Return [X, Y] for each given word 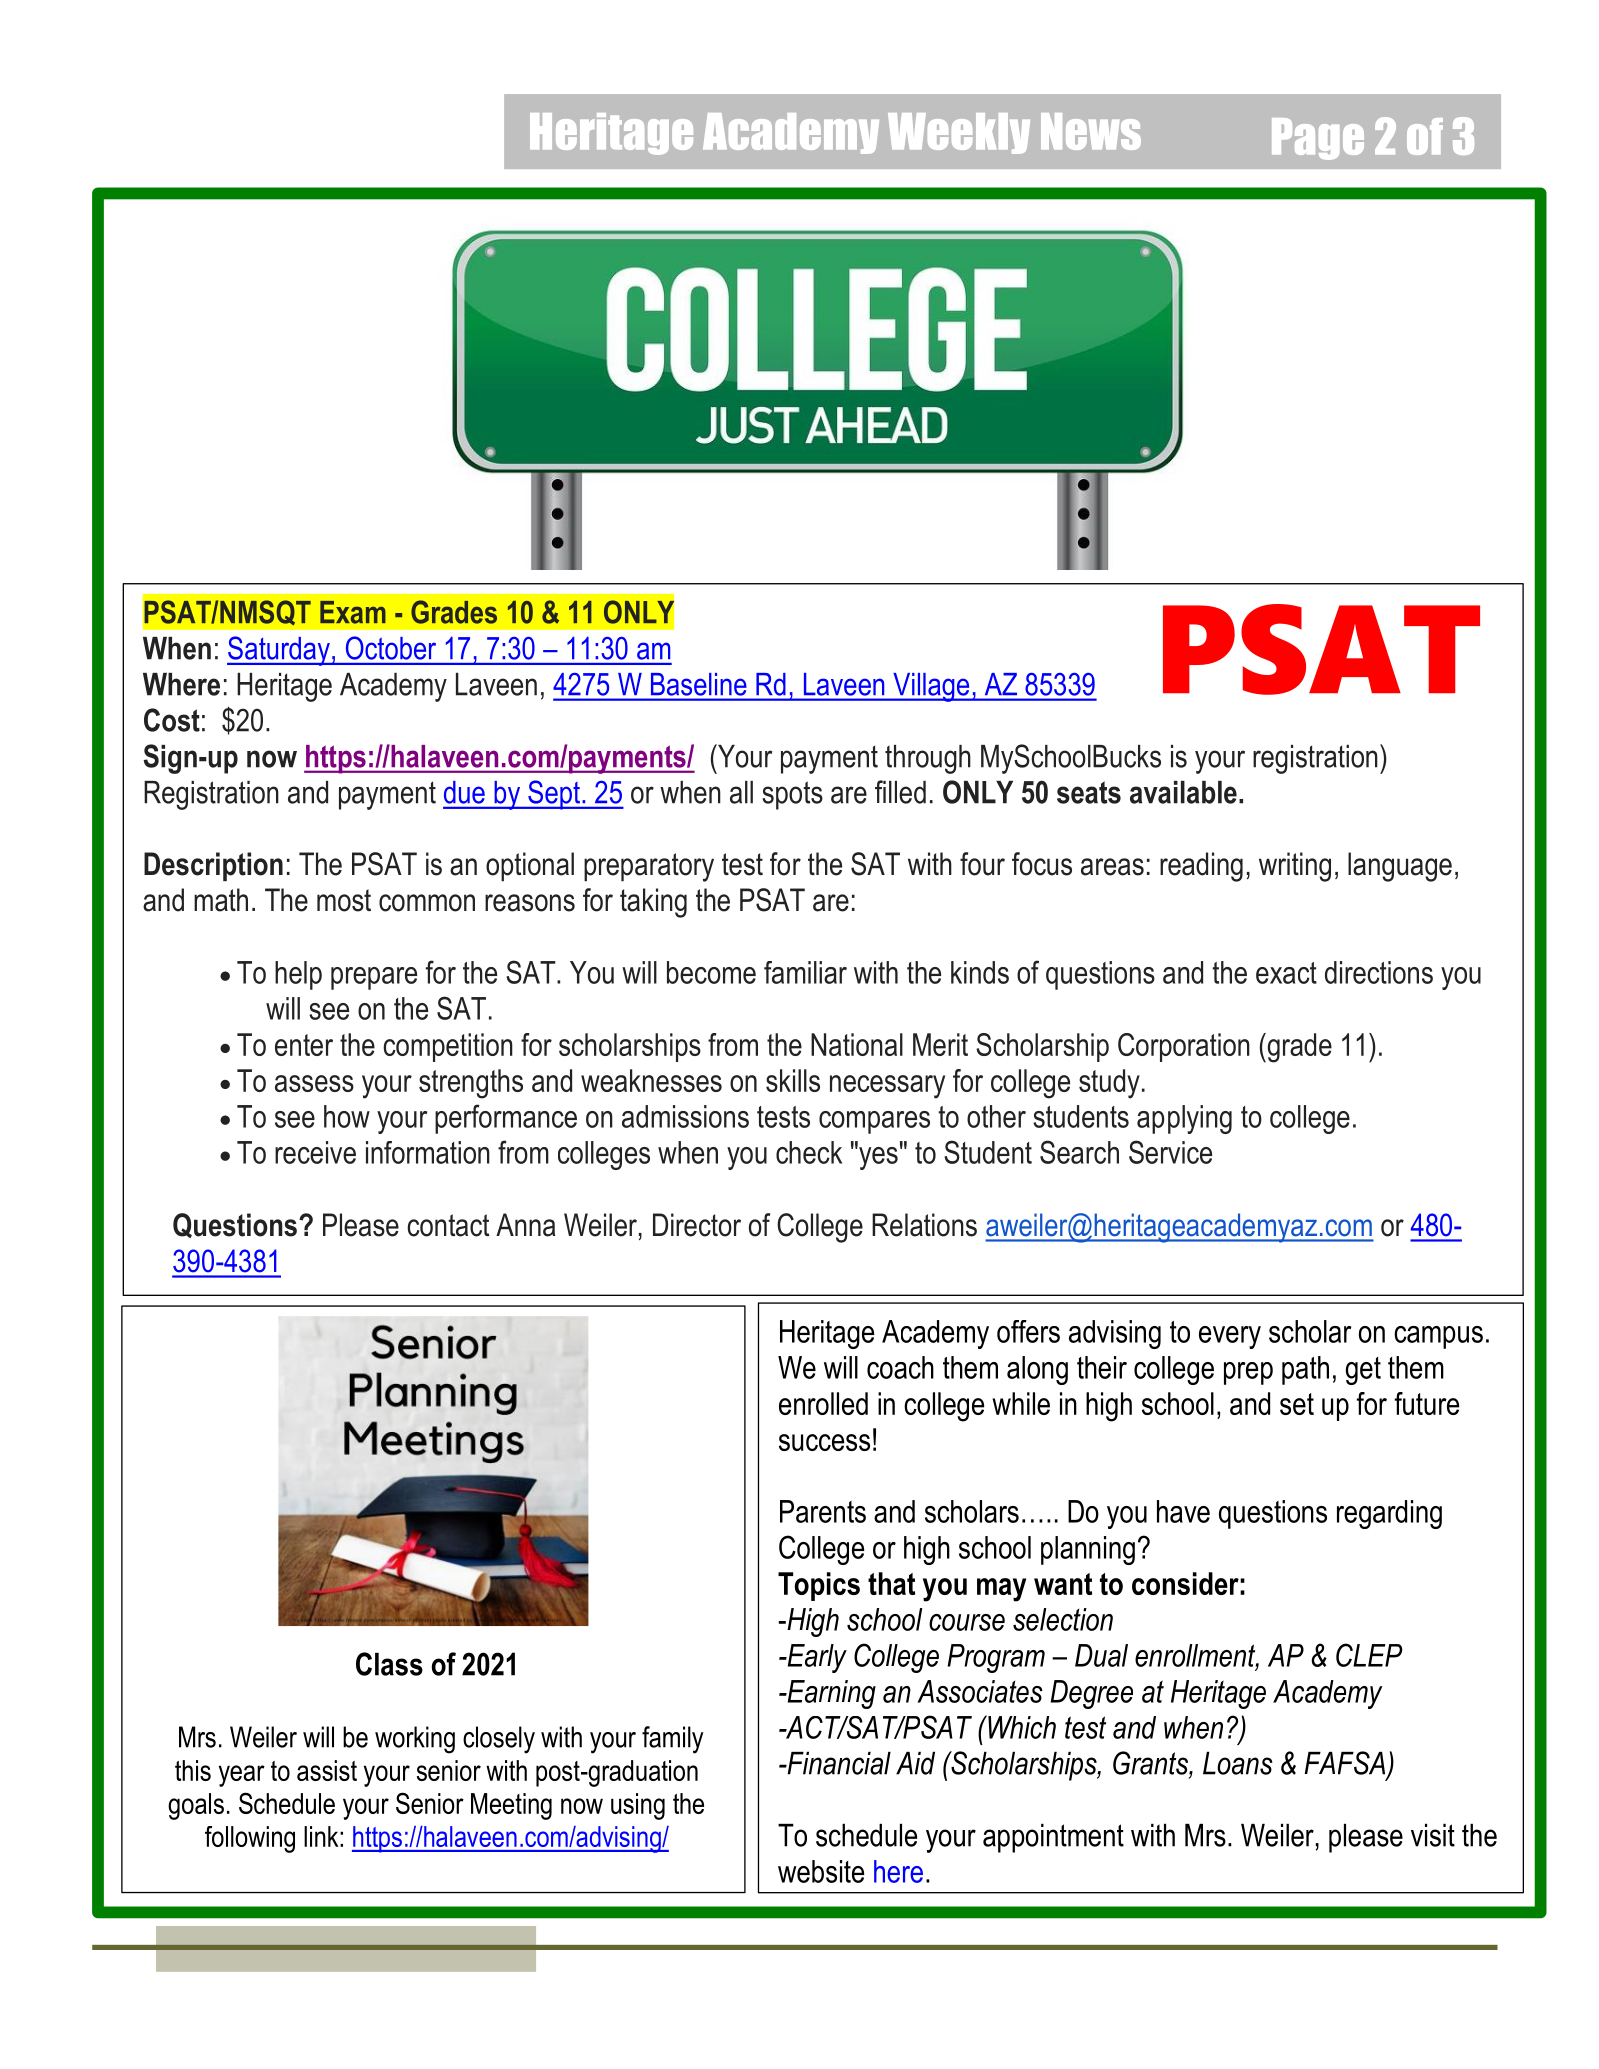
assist [327, 1770]
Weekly [959, 133]
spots [792, 795]
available [1183, 792]
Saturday [279, 651]
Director [697, 1225]
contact [448, 1225]
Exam [353, 612]
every [1230, 1337]
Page [1318, 139]
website [821, 1871]
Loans [1238, 1763]
